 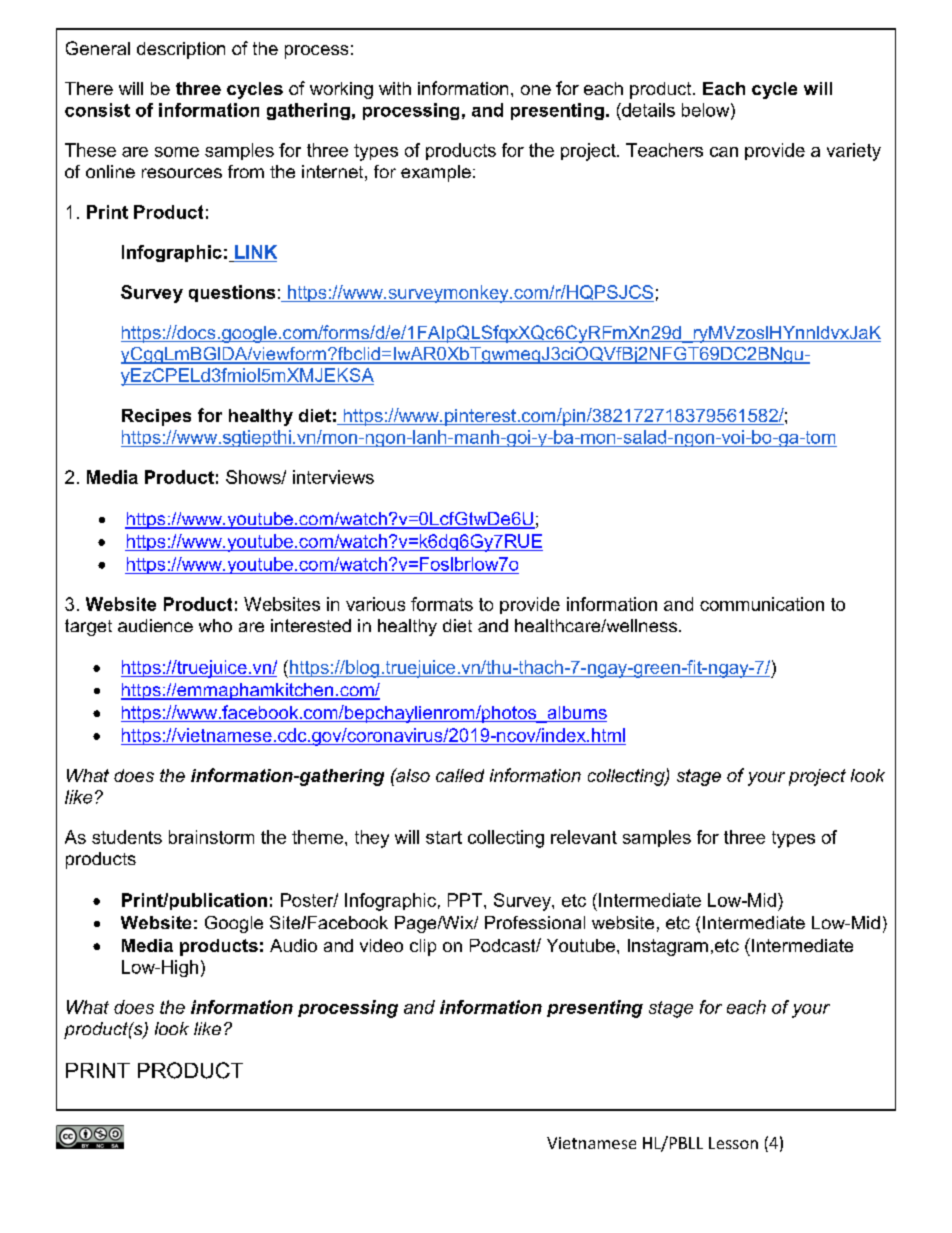 I want to click on relevant, so click(x=584, y=837).
